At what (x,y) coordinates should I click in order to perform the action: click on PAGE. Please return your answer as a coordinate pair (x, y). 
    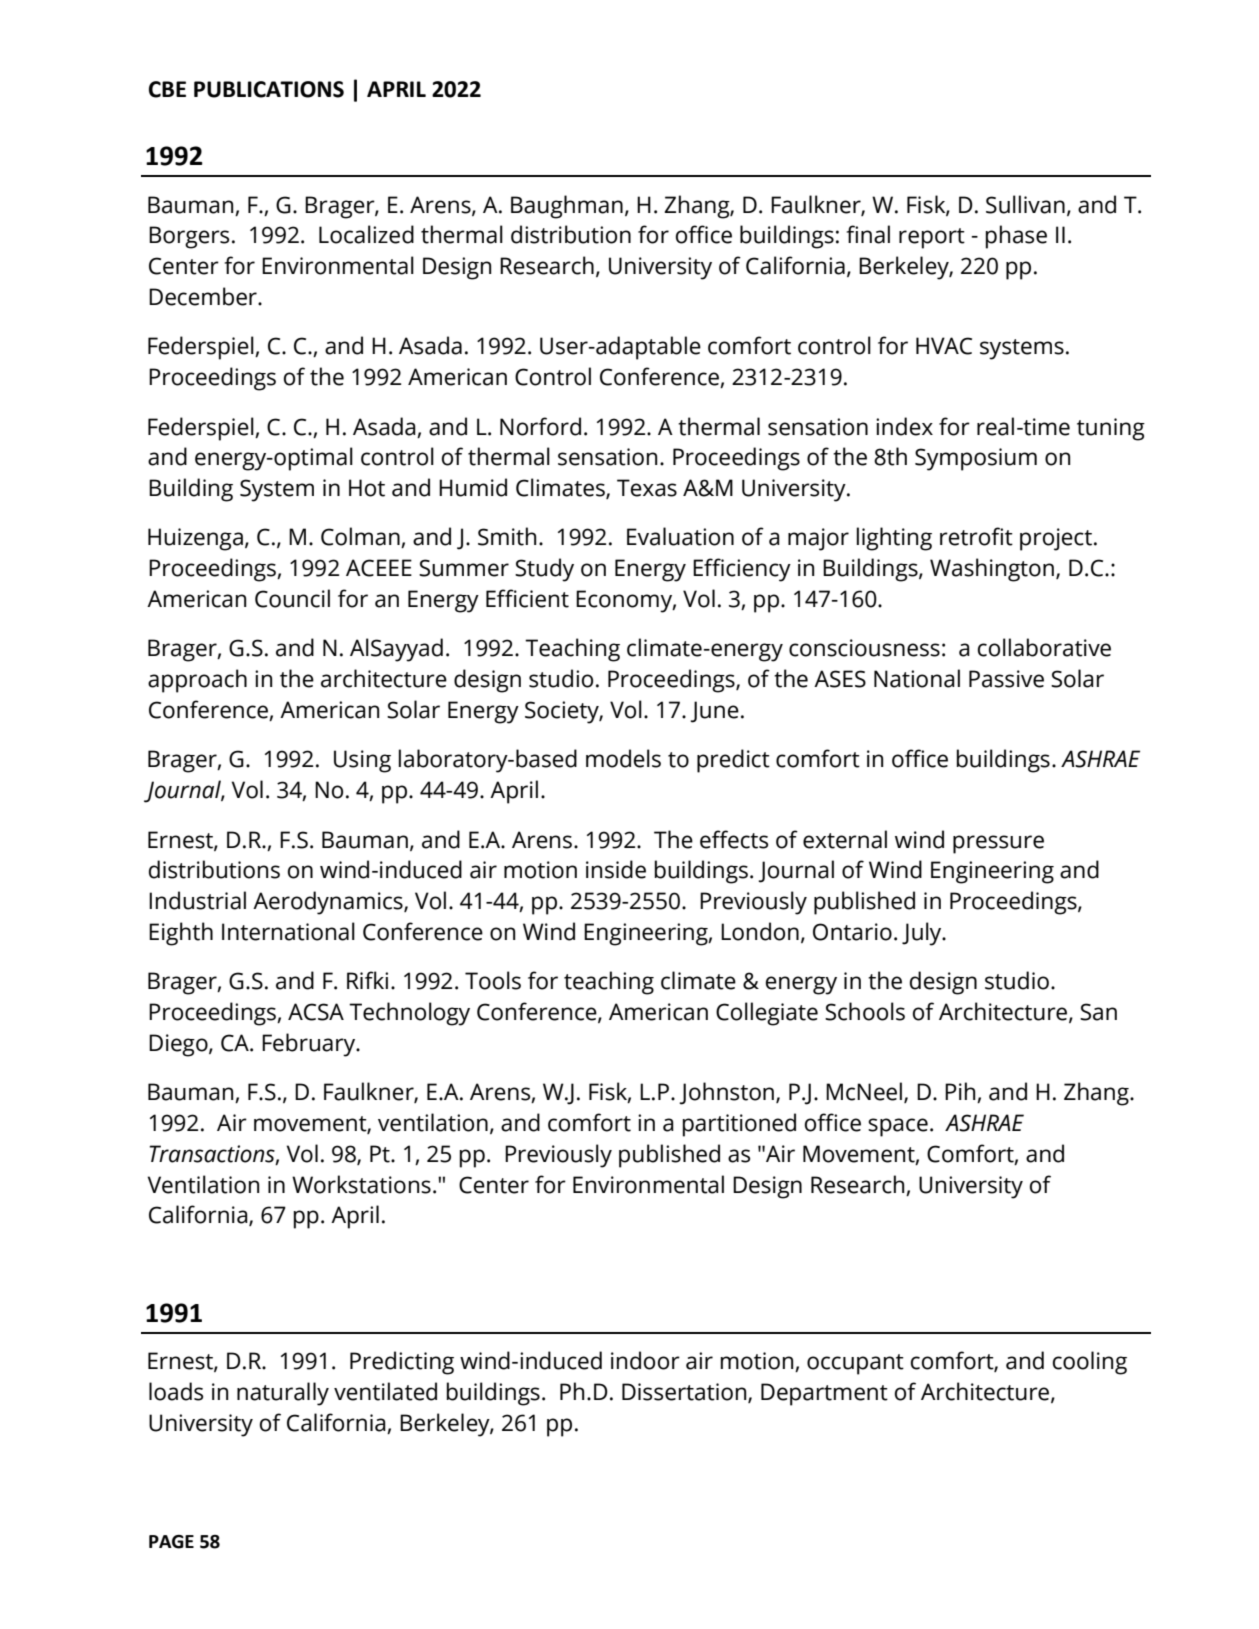
    Looking at the image, I should click on (171, 1542).
